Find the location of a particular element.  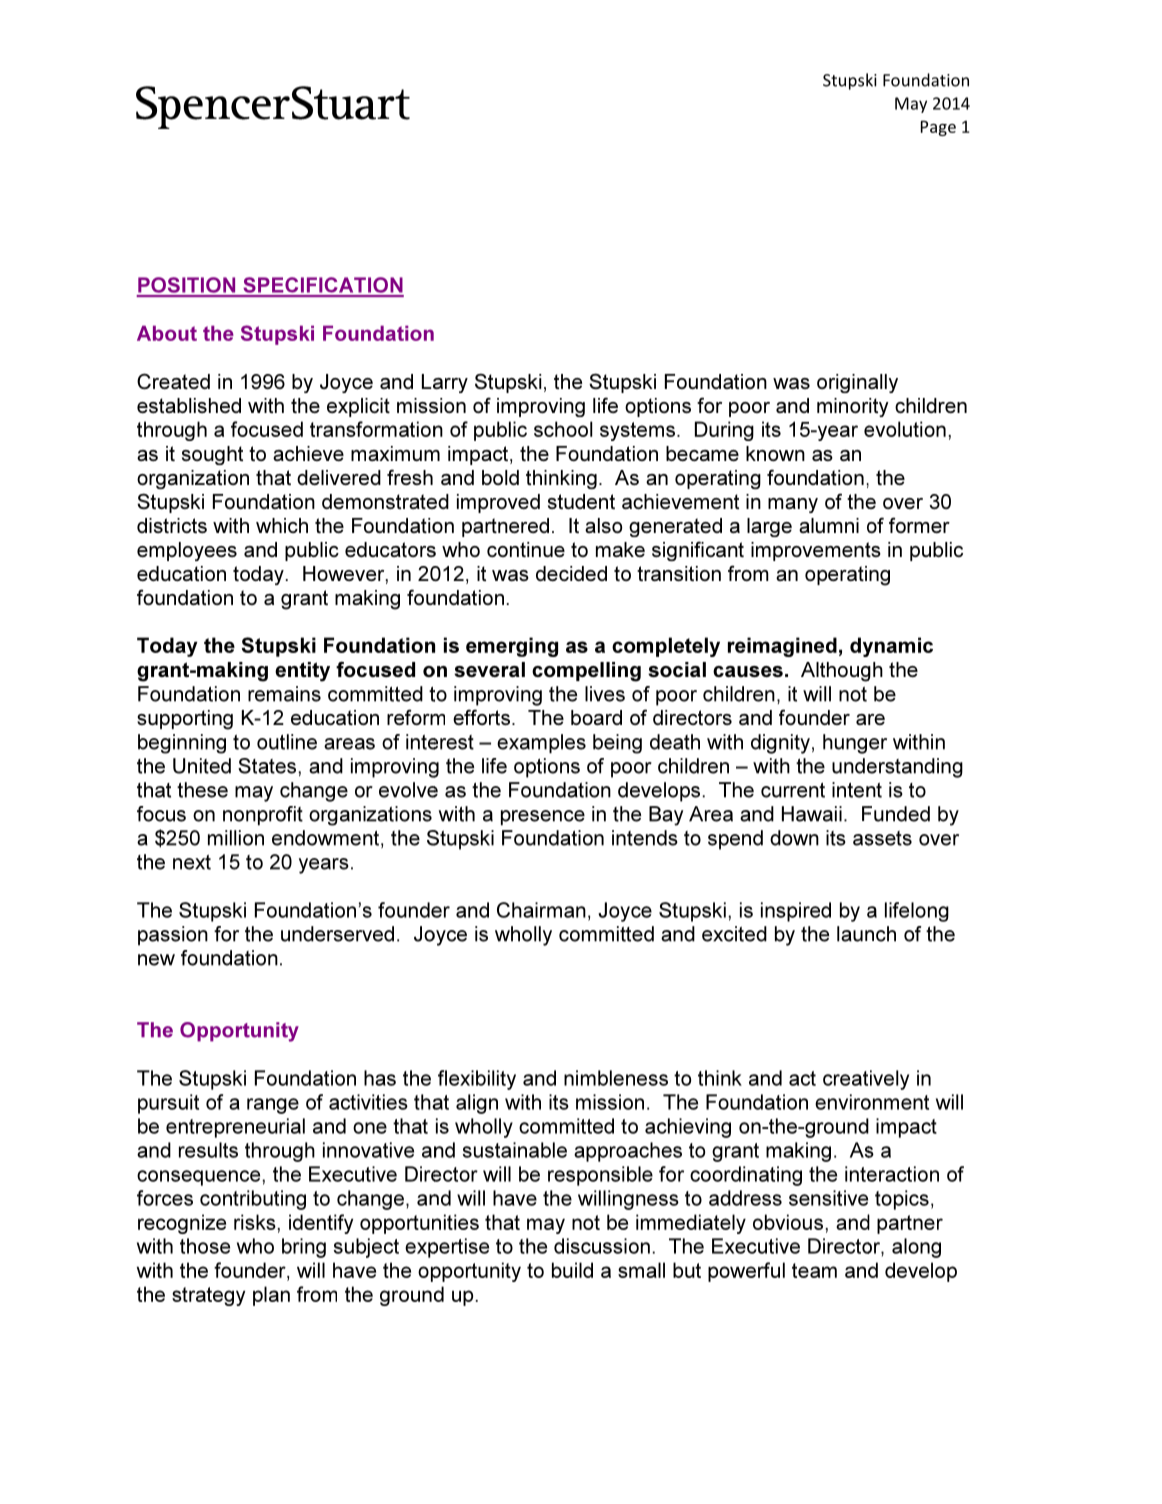

nonprofit is located at coordinates (263, 816).
